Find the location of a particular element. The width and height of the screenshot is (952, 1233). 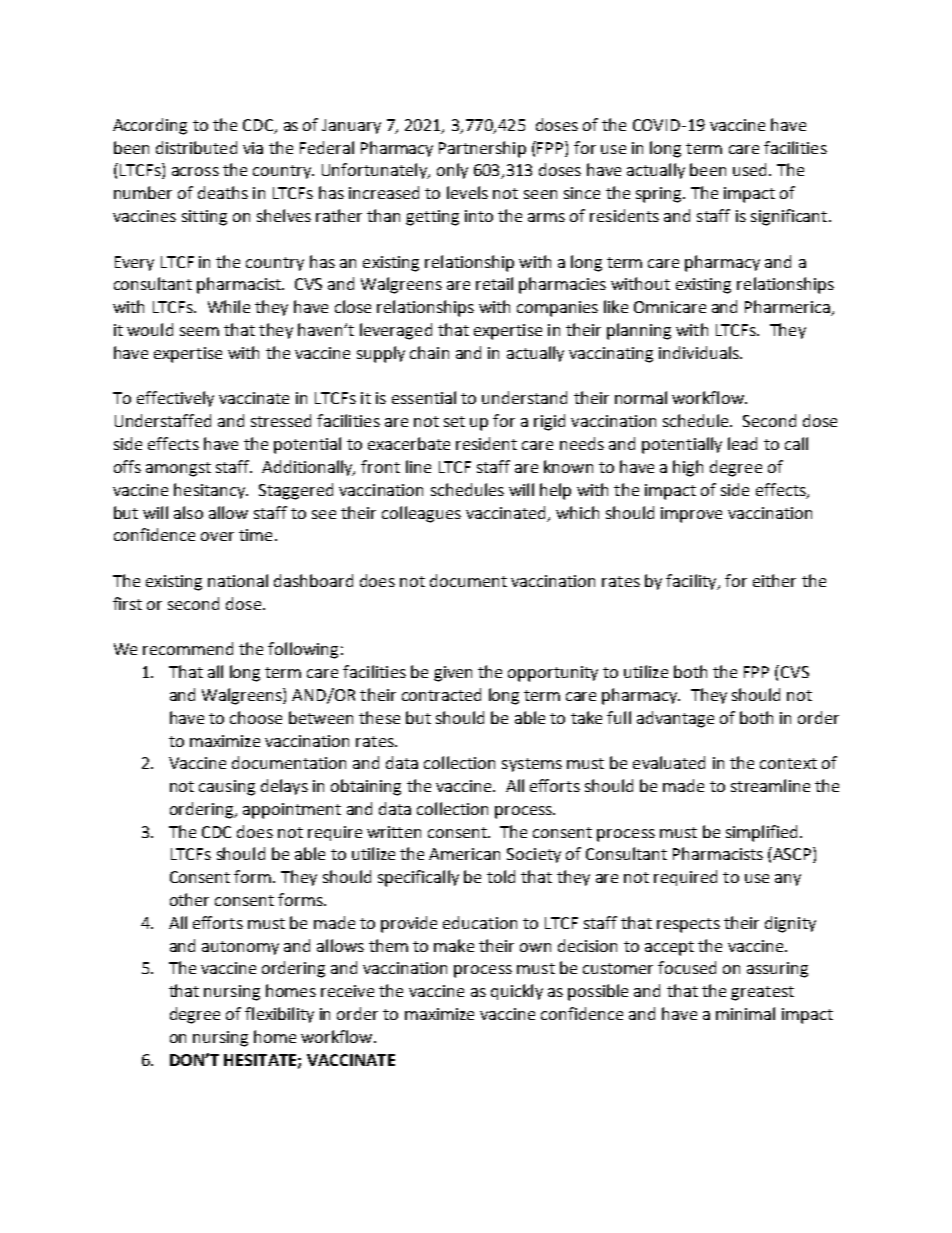

quickly is located at coordinates (517, 992).
